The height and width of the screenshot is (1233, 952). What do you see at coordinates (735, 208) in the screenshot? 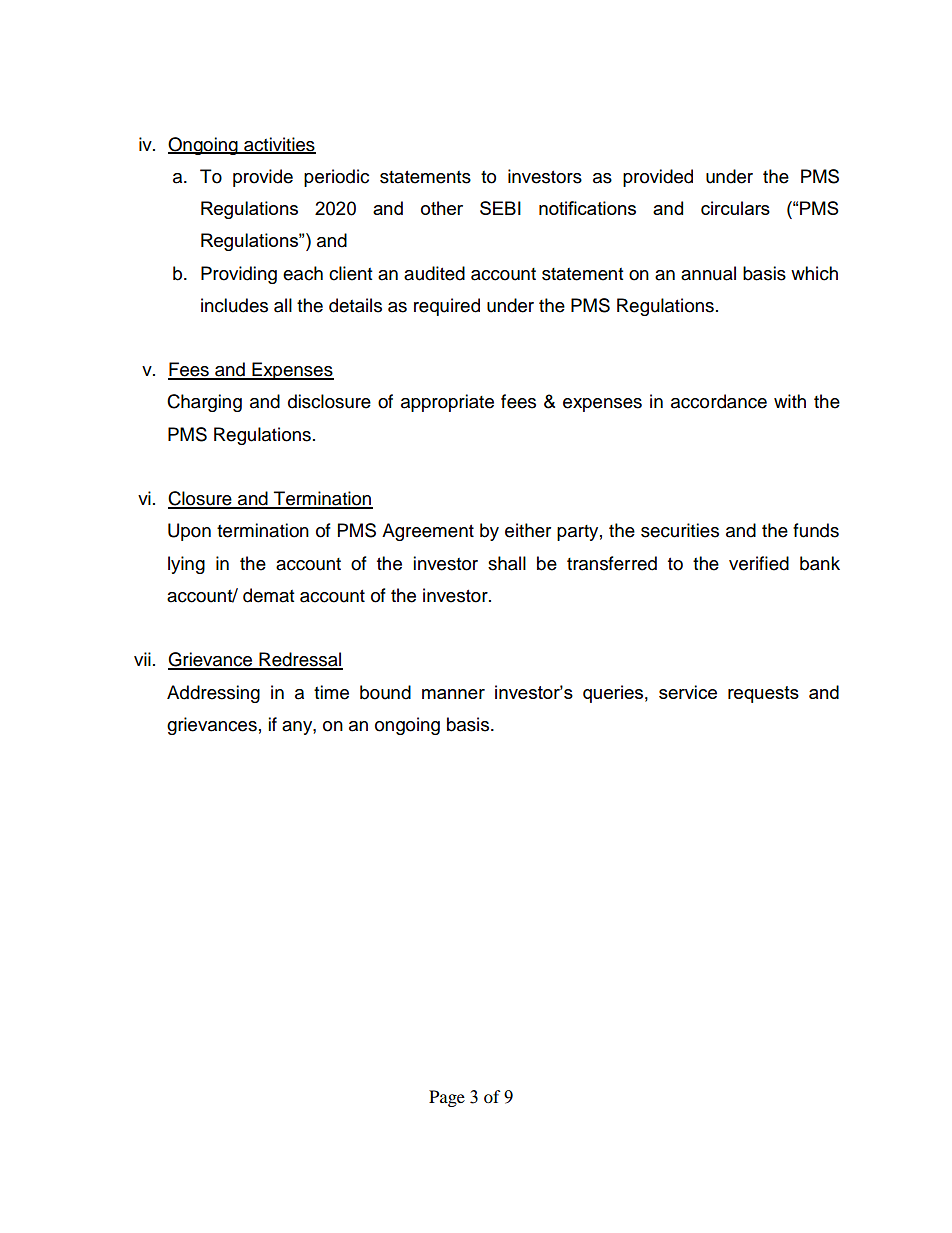
I see `circulars` at bounding box center [735, 208].
